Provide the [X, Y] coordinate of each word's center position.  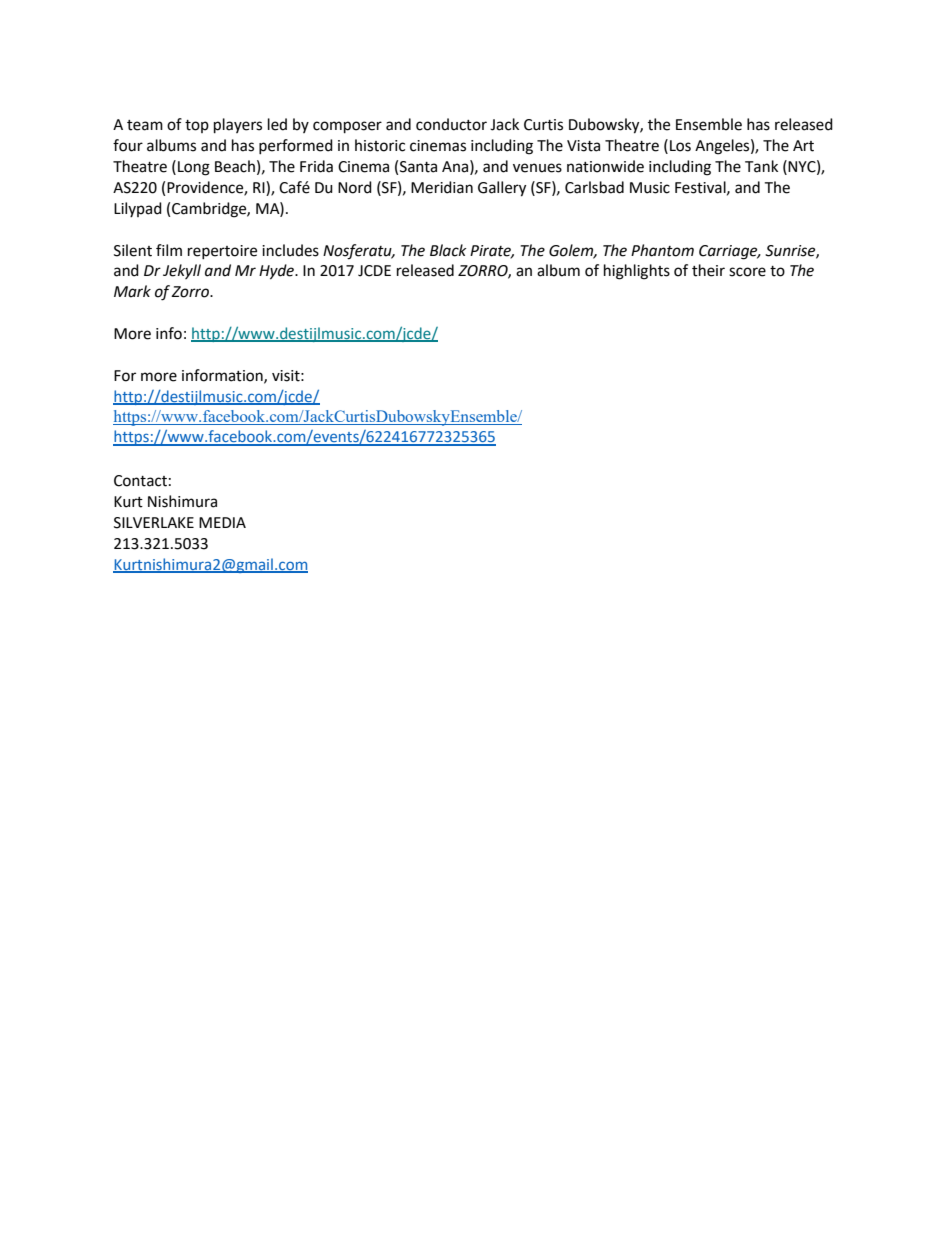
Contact [140, 481]
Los [680, 146]
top [197, 126]
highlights [637, 272]
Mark [132, 291]
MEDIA [222, 522]
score [747, 272]
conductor [451, 124]
